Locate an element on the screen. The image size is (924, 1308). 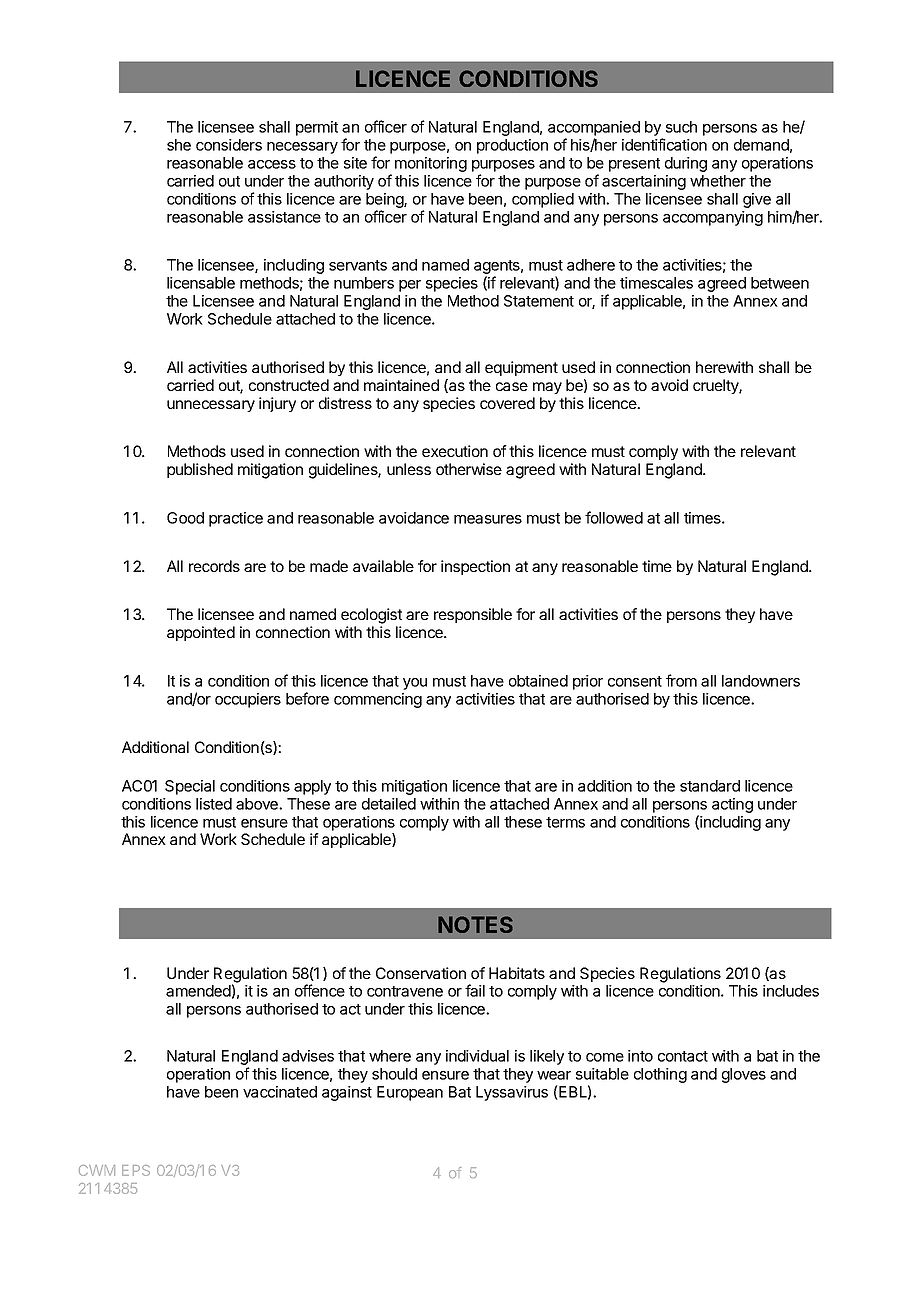
otherwise is located at coordinates (469, 469).
